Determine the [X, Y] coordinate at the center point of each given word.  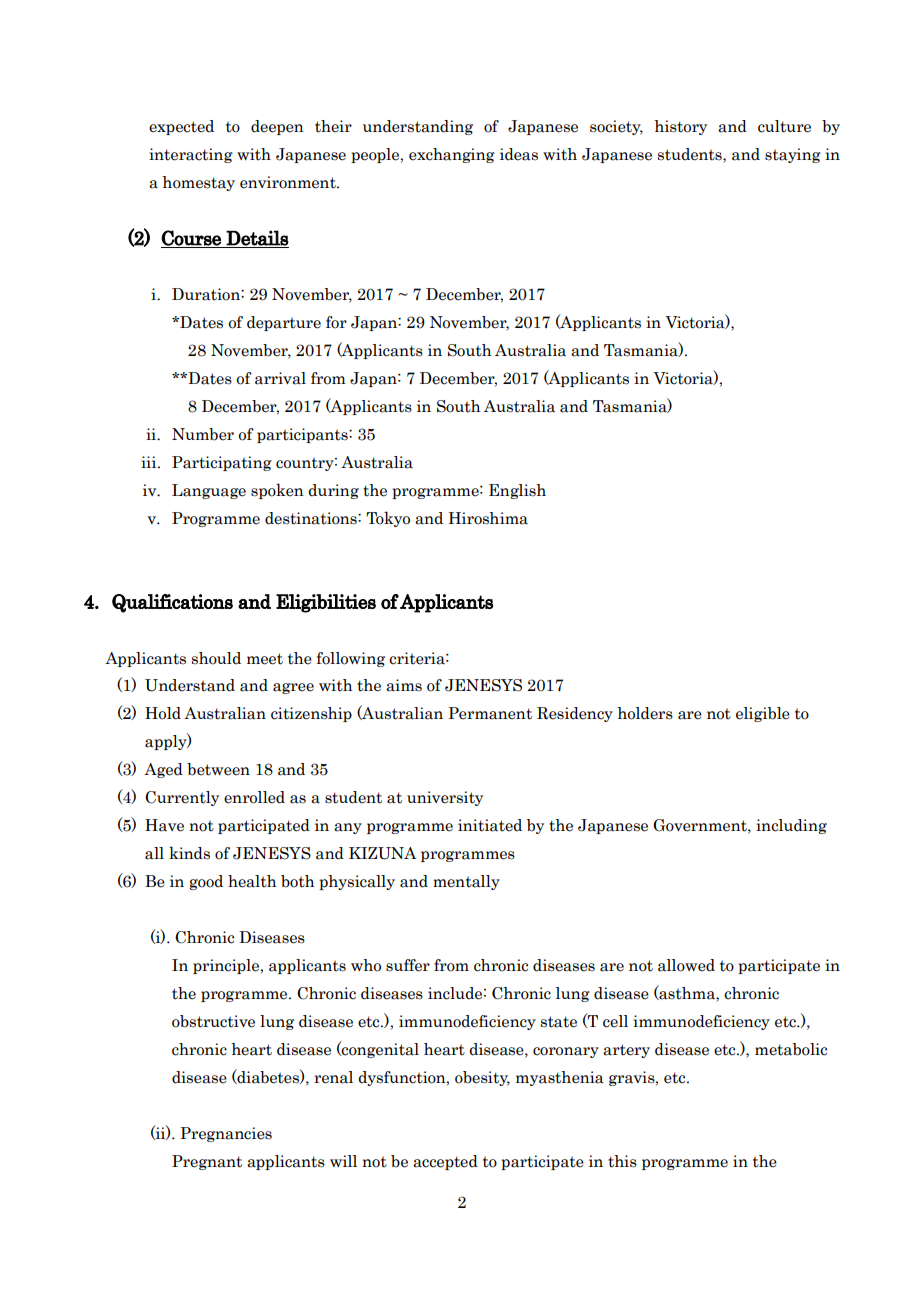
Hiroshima [488, 518]
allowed [686, 965]
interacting [191, 155]
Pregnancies [226, 1134]
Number [203, 434]
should [216, 658]
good [206, 882]
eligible [763, 714]
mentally [466, 882]
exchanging [452, 155]
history [680, 127]
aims [404, 685]
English [517, 491]
